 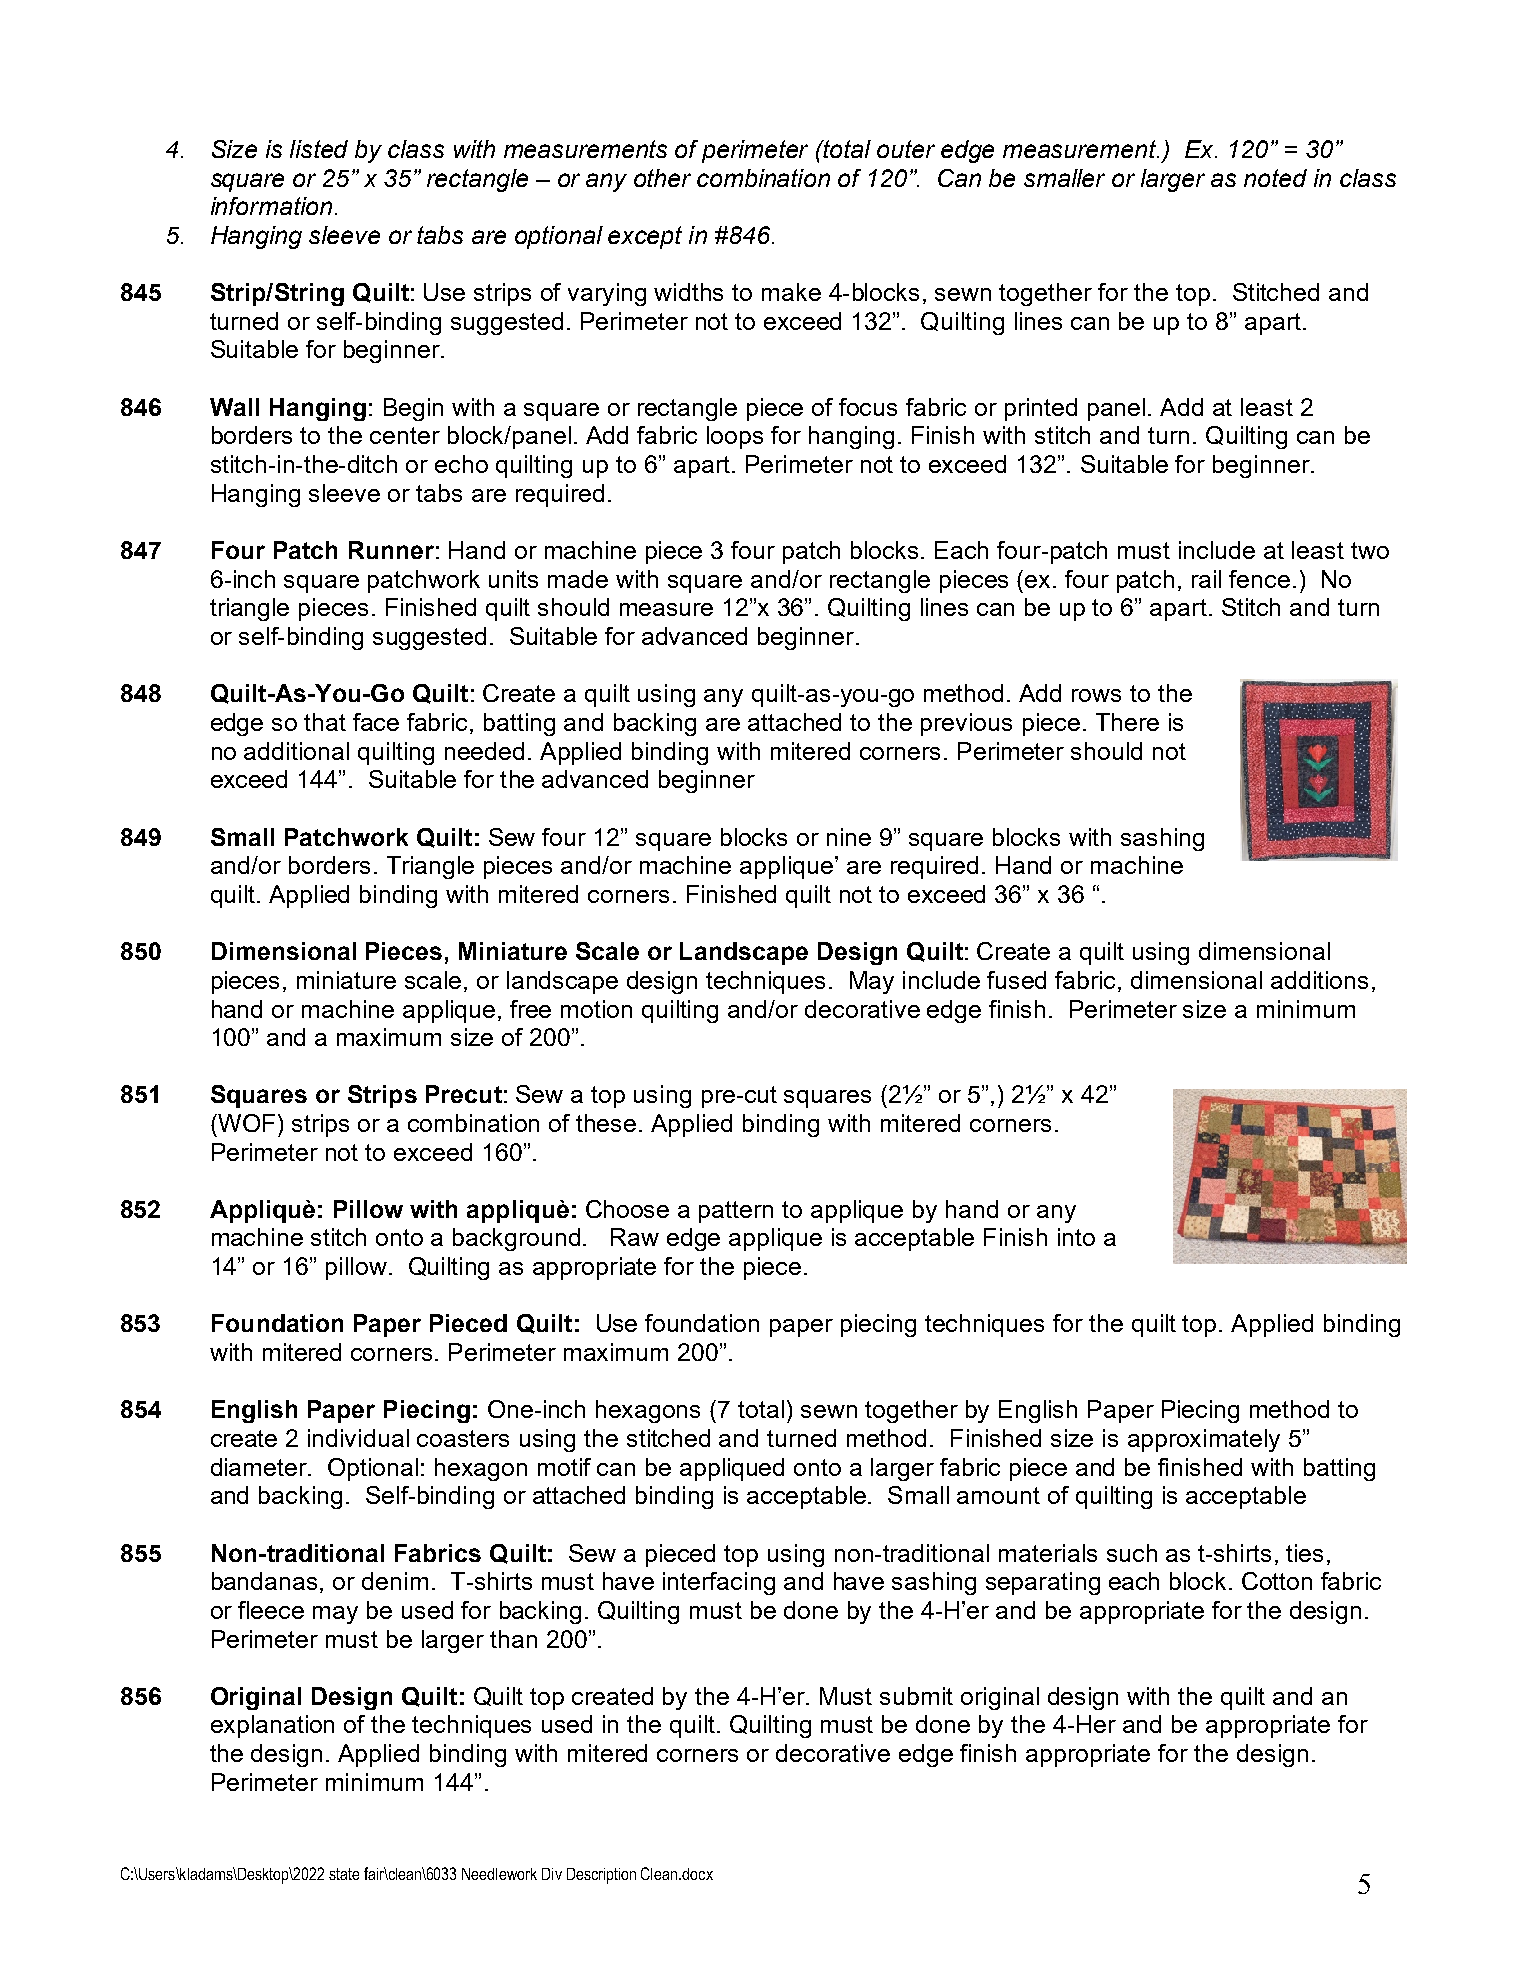 What do you see at coordinates (319, 149) in the image?
I see `listed` at bounding box center [319, 149].
